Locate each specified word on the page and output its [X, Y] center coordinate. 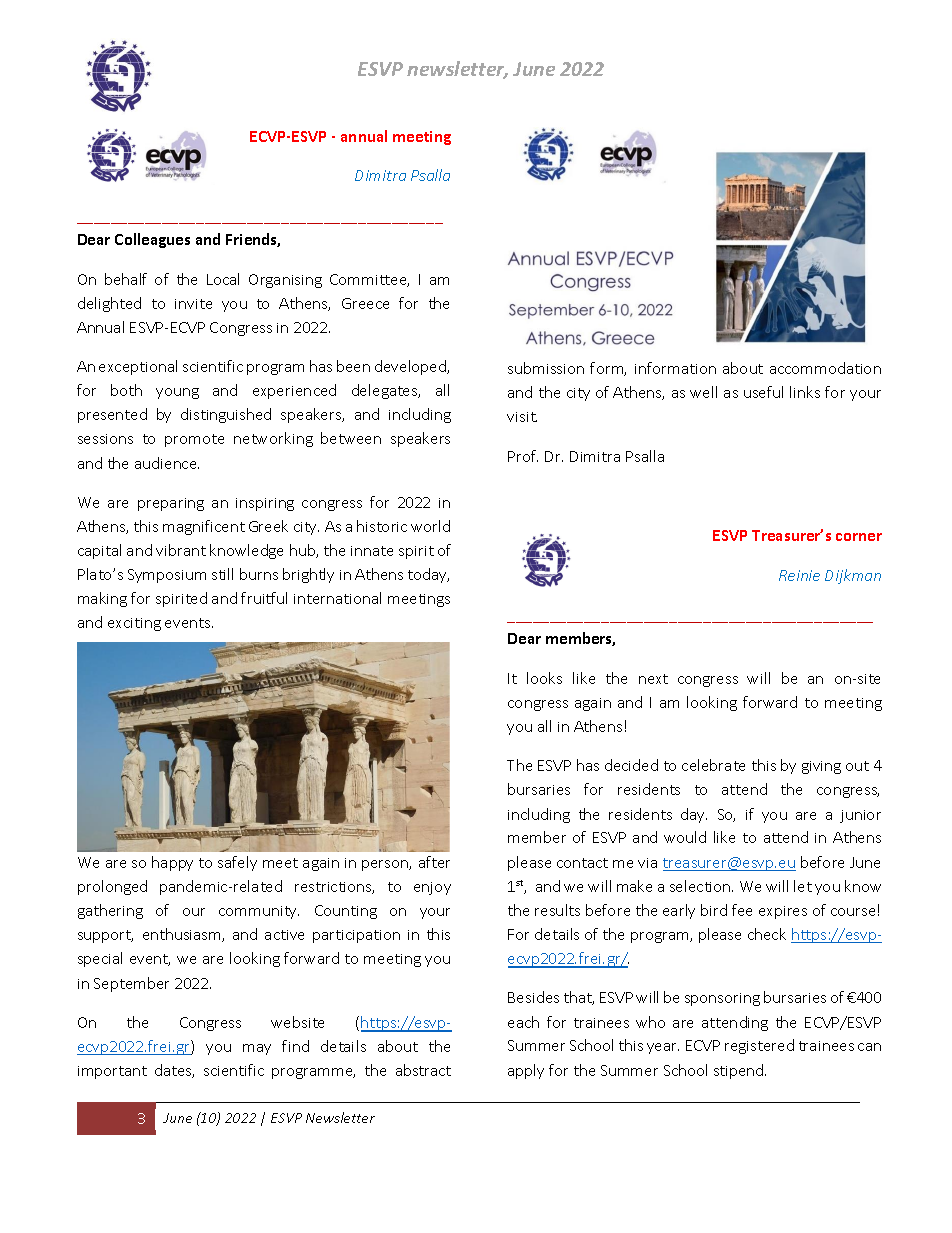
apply [526, 1071]
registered [759, 1046]
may [257, 1049]
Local [223, 279]
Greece [365, 303]
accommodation [825, 368]
